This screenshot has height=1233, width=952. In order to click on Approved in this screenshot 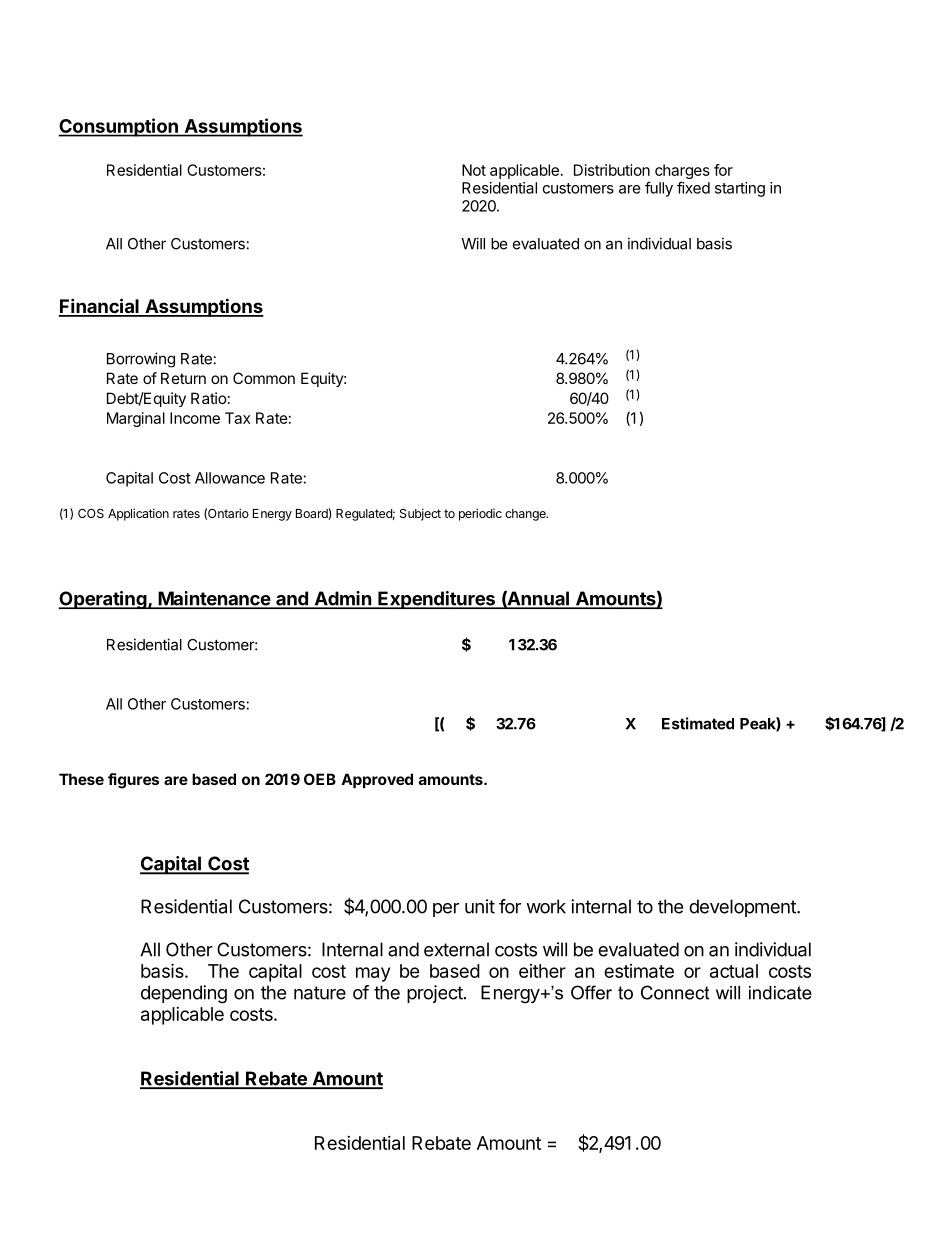, I will do `click(377, 780)`.
